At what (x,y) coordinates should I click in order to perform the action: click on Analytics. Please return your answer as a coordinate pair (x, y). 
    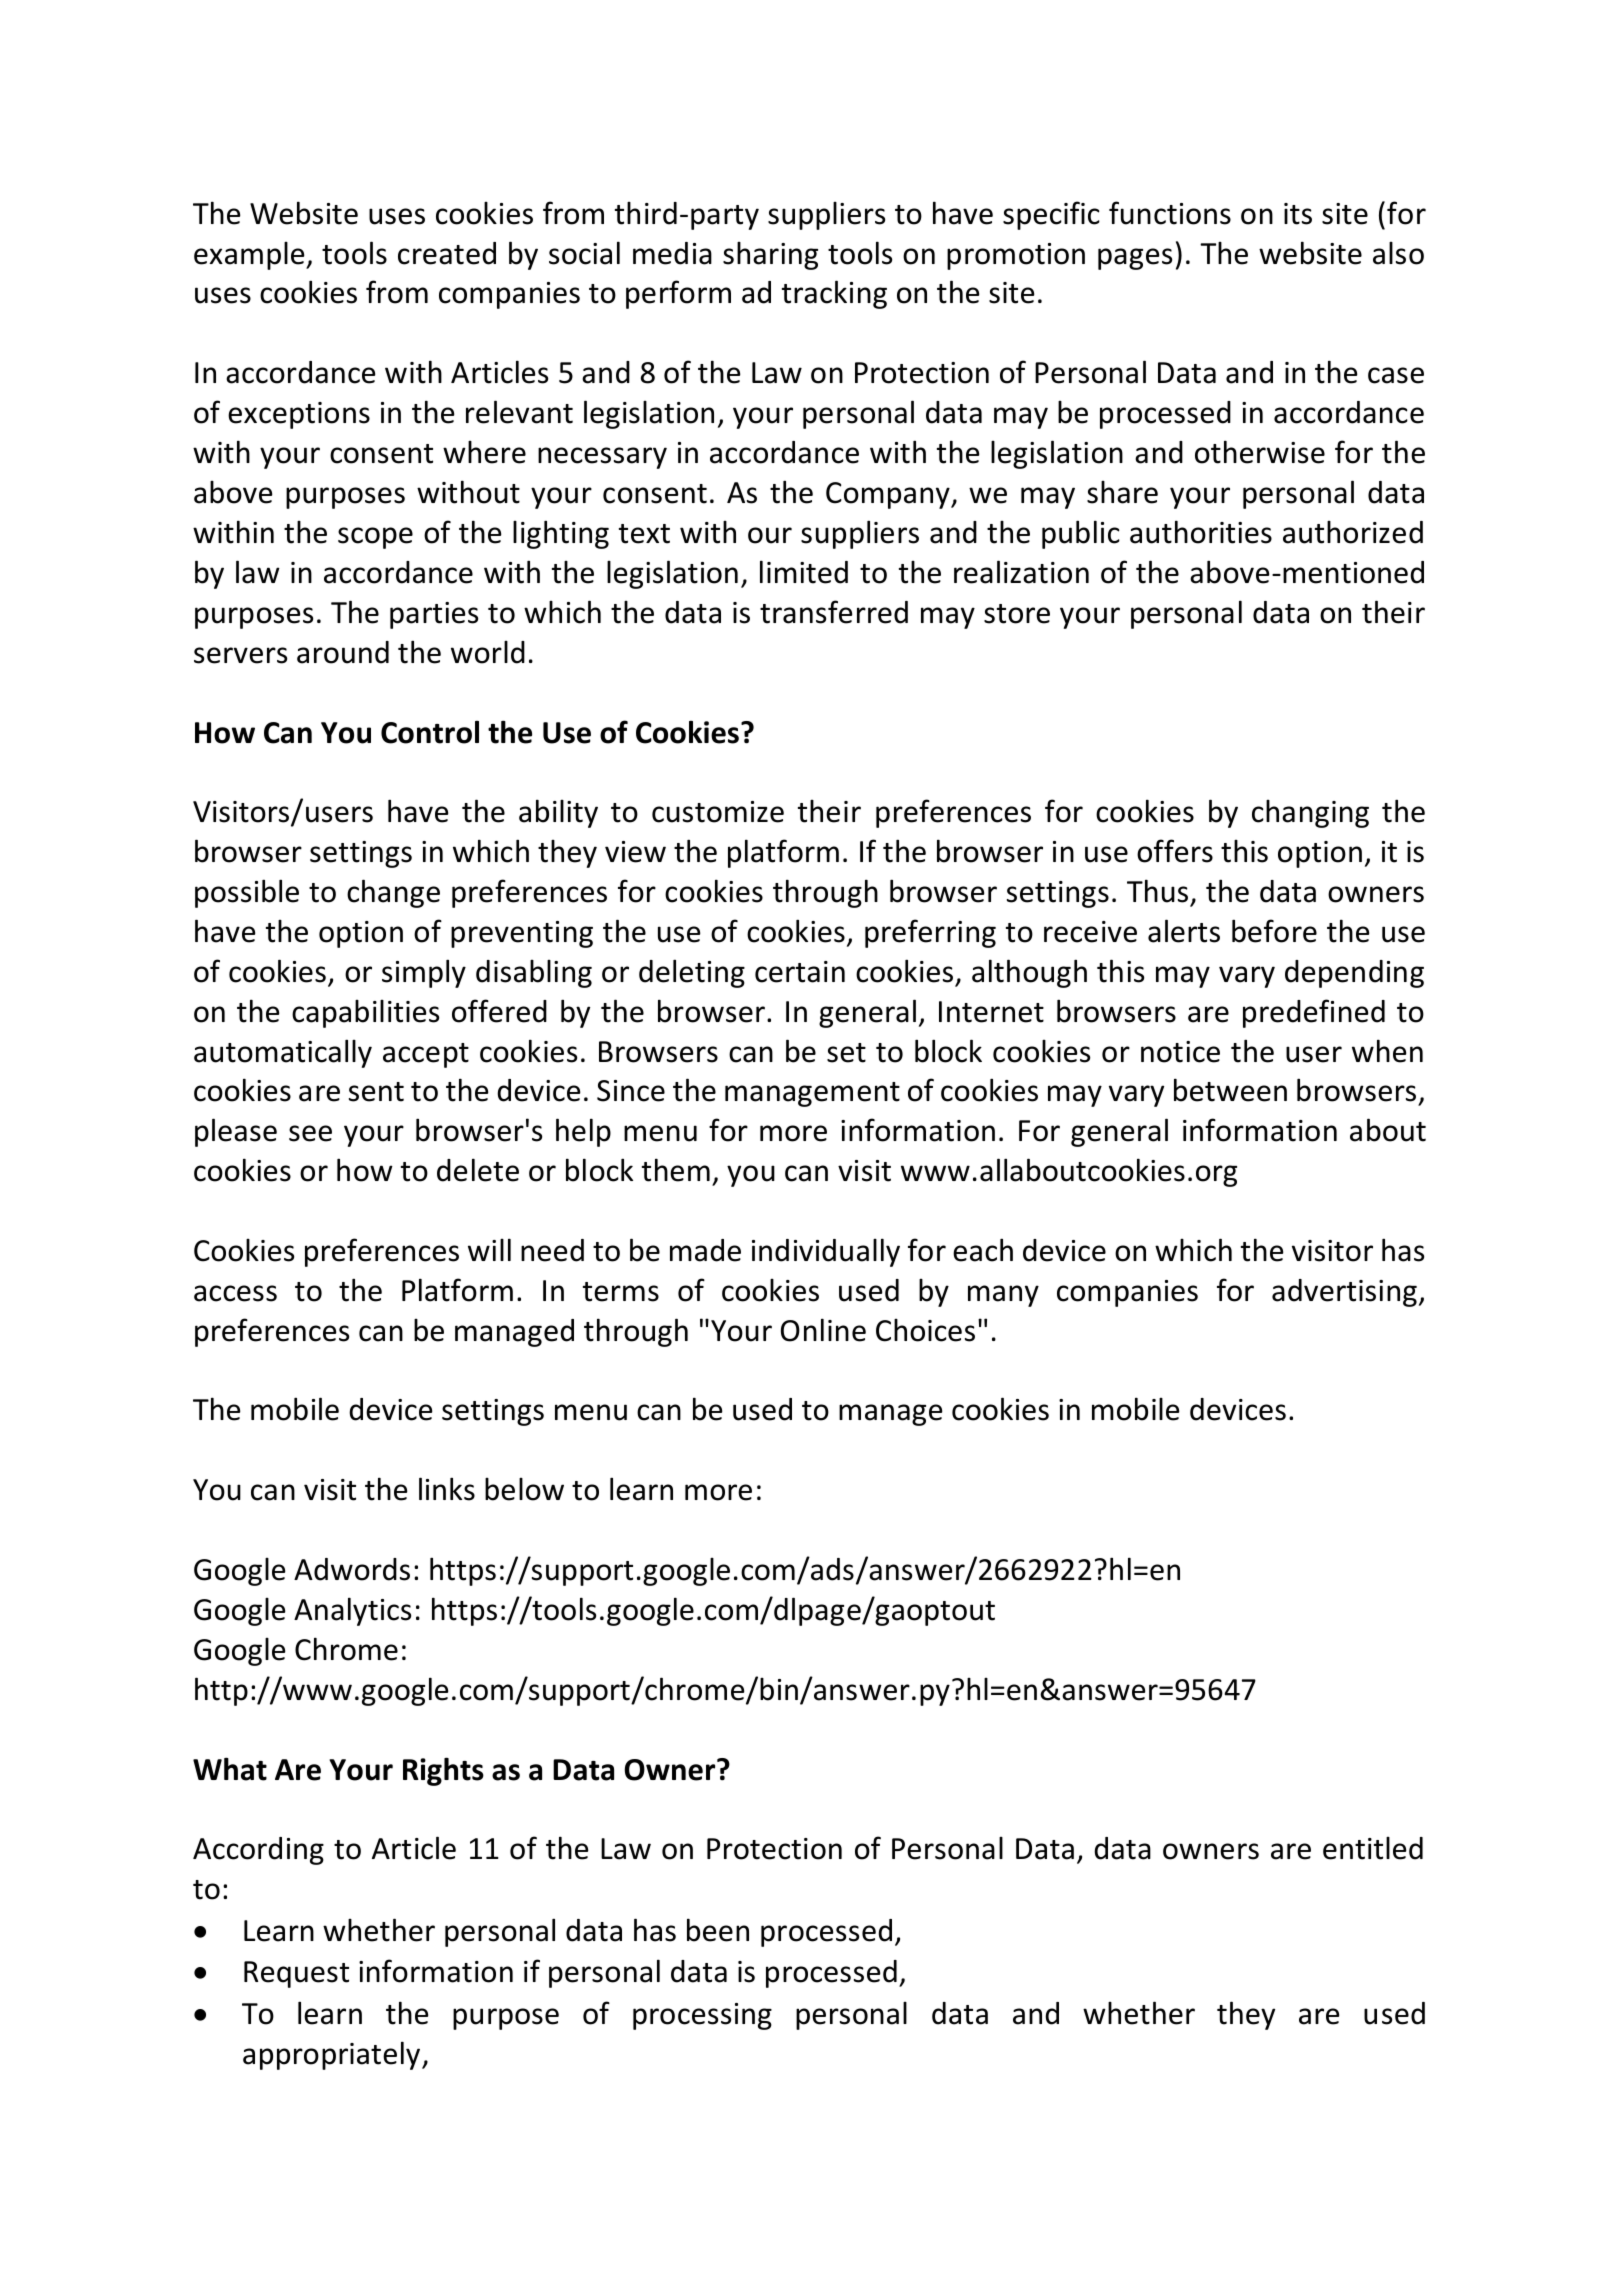
    Looking at the image, I should click on (352, 1611).
